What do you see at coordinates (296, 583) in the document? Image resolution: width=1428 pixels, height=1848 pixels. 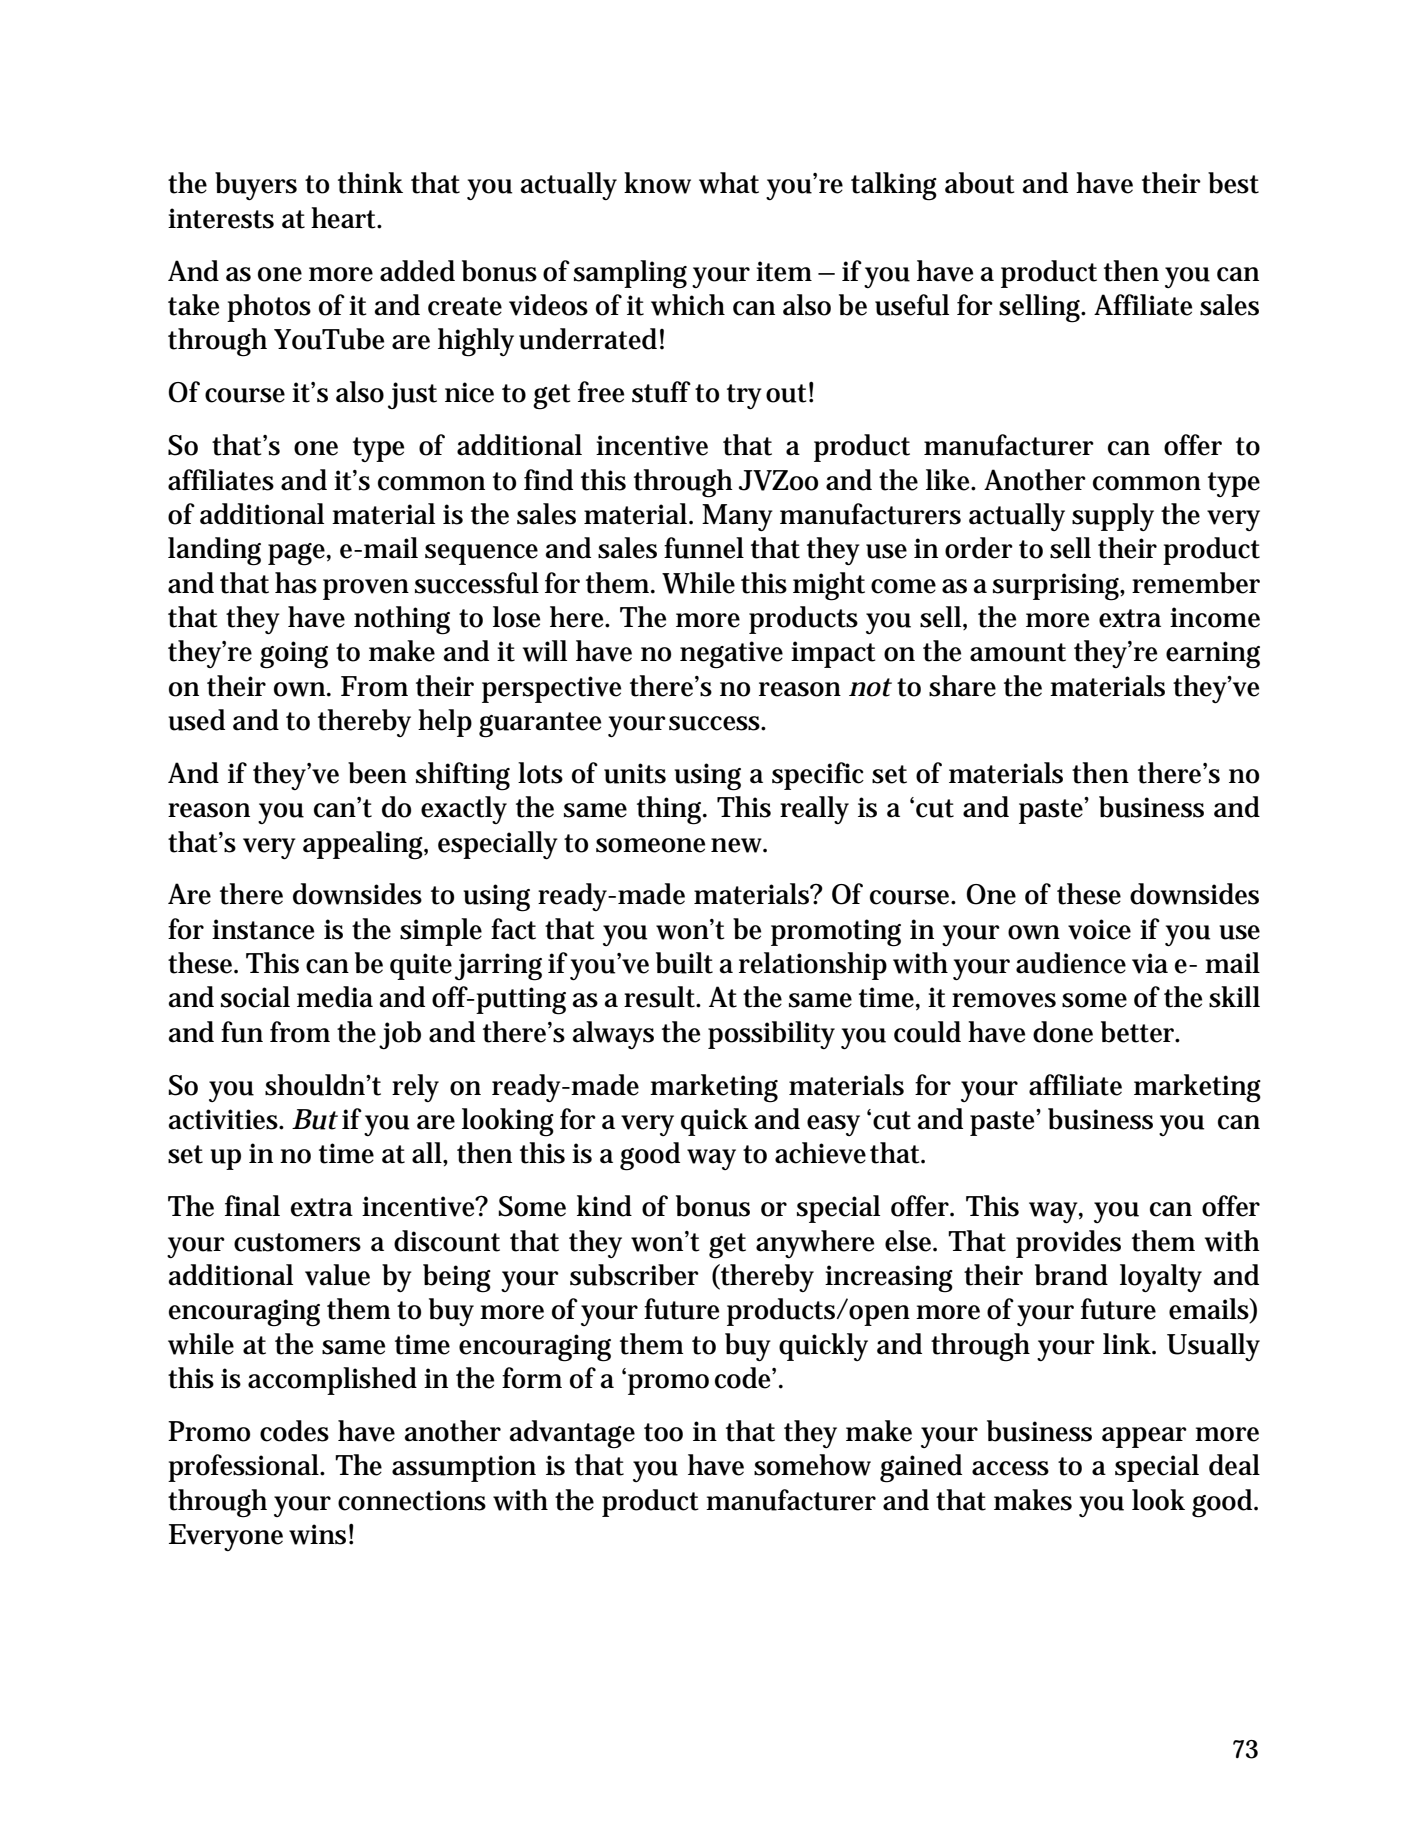 I see `has` at bounding box center [296, 583].
